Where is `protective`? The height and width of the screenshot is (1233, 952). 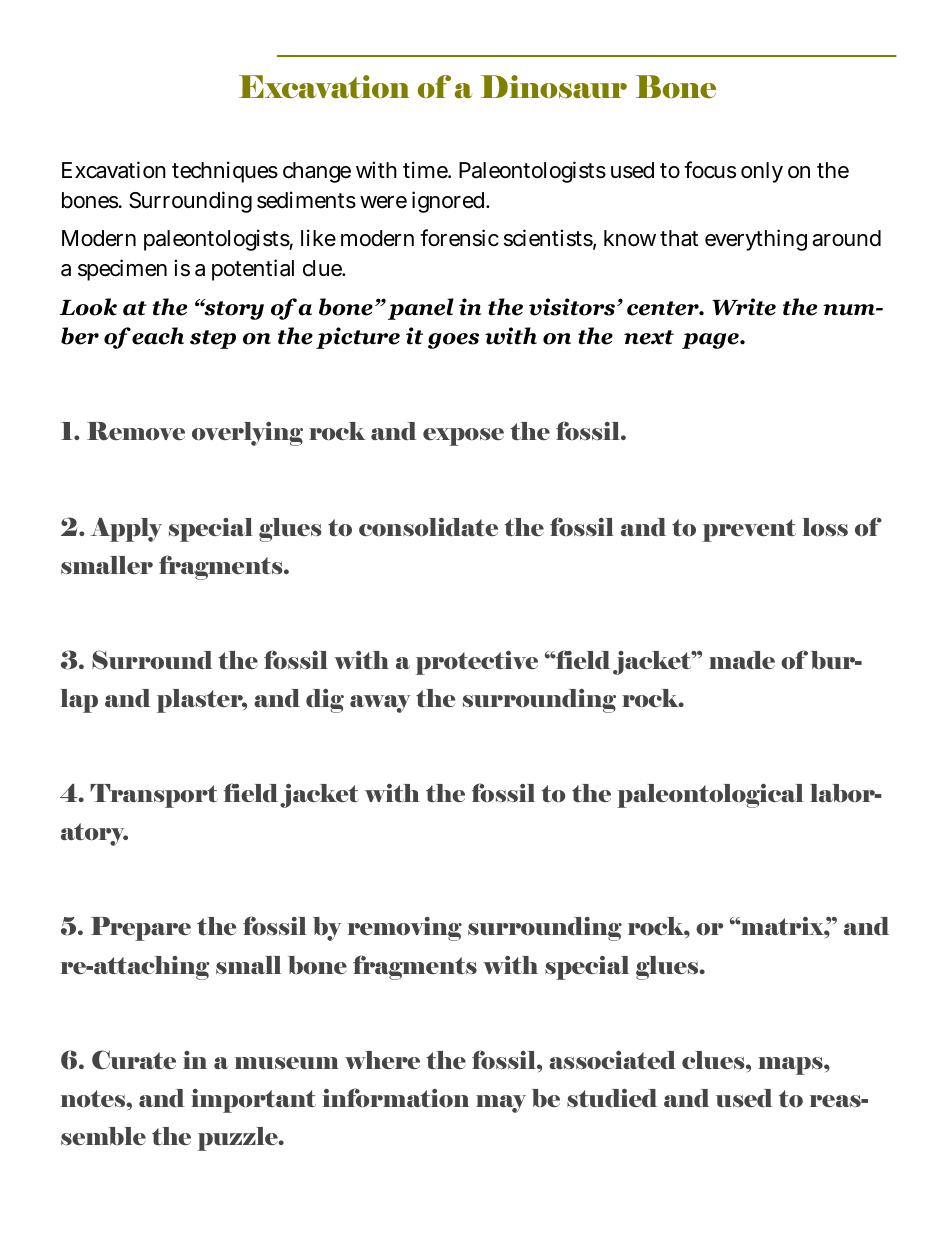 protective is located at coordinates (477, 663).
